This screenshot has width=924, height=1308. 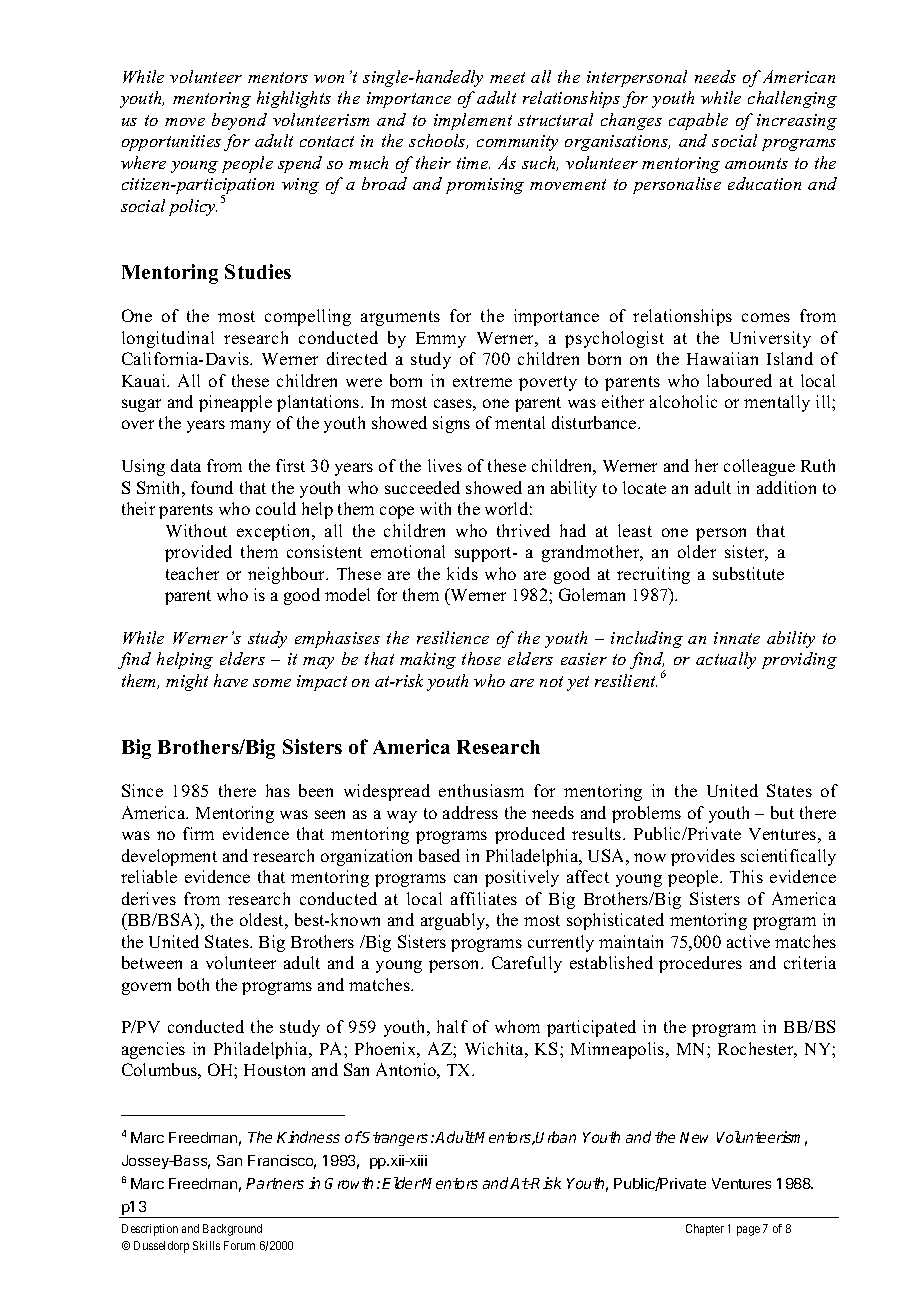 I want to click on capable, so click(x=698, y=121).
